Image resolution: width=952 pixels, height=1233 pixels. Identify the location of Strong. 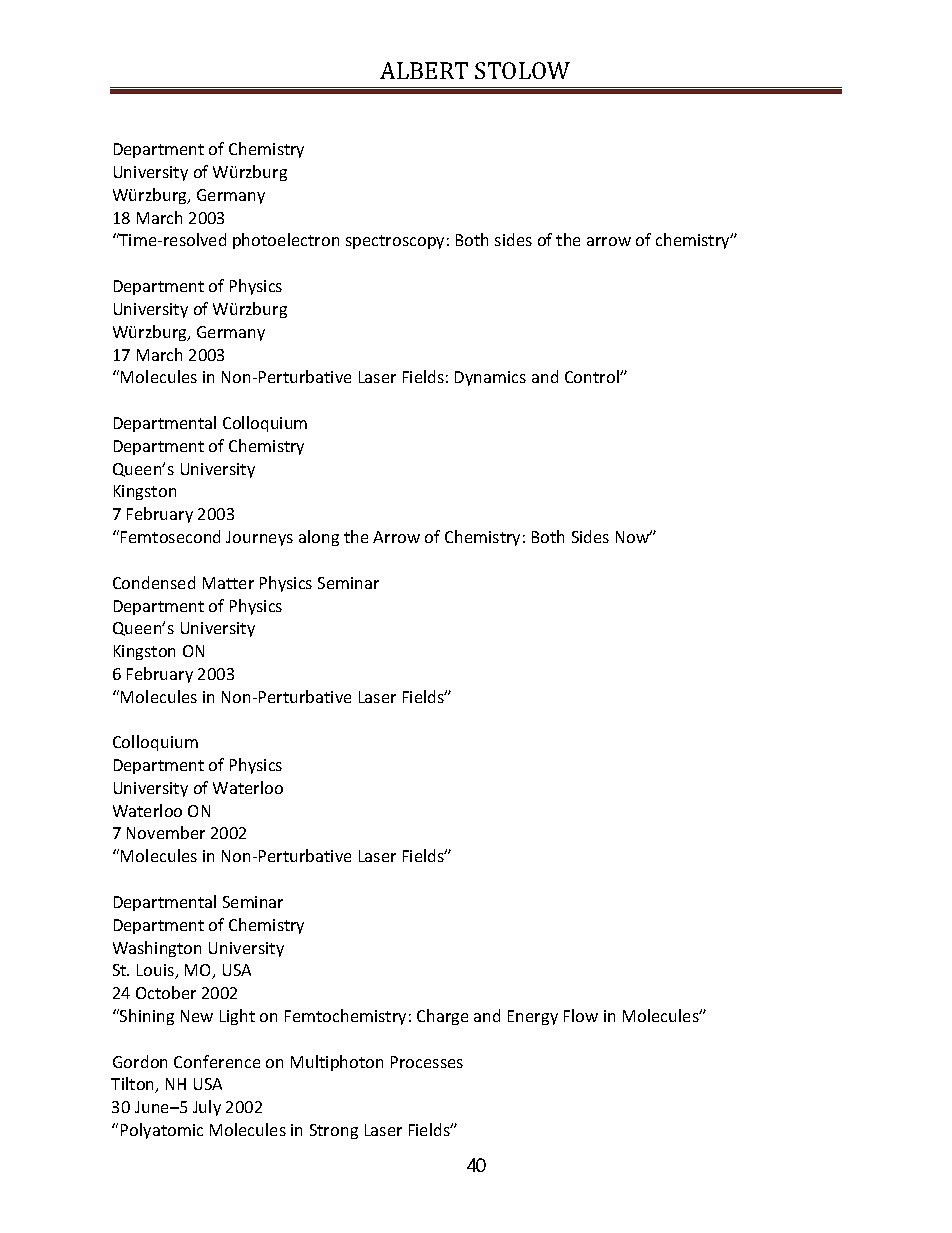
(334, 1131).
